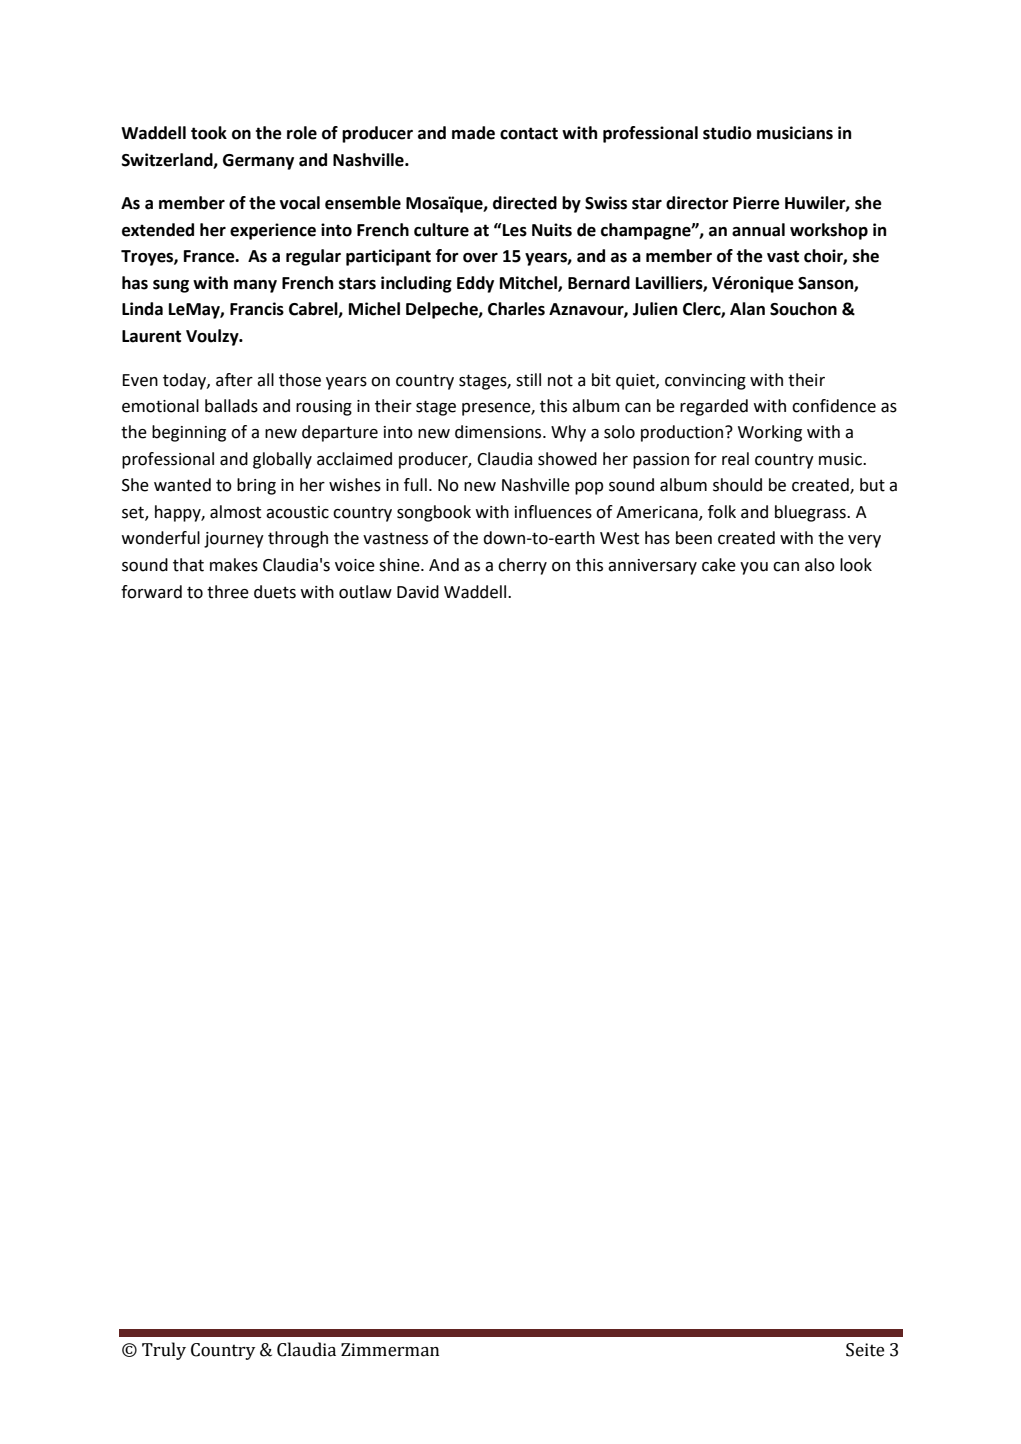 Image resolution: width=1021 pixels, height=1444 pixels. Describe the element at coordinates (390, 1350) in the page. I see `Zimmerman` at that location.
